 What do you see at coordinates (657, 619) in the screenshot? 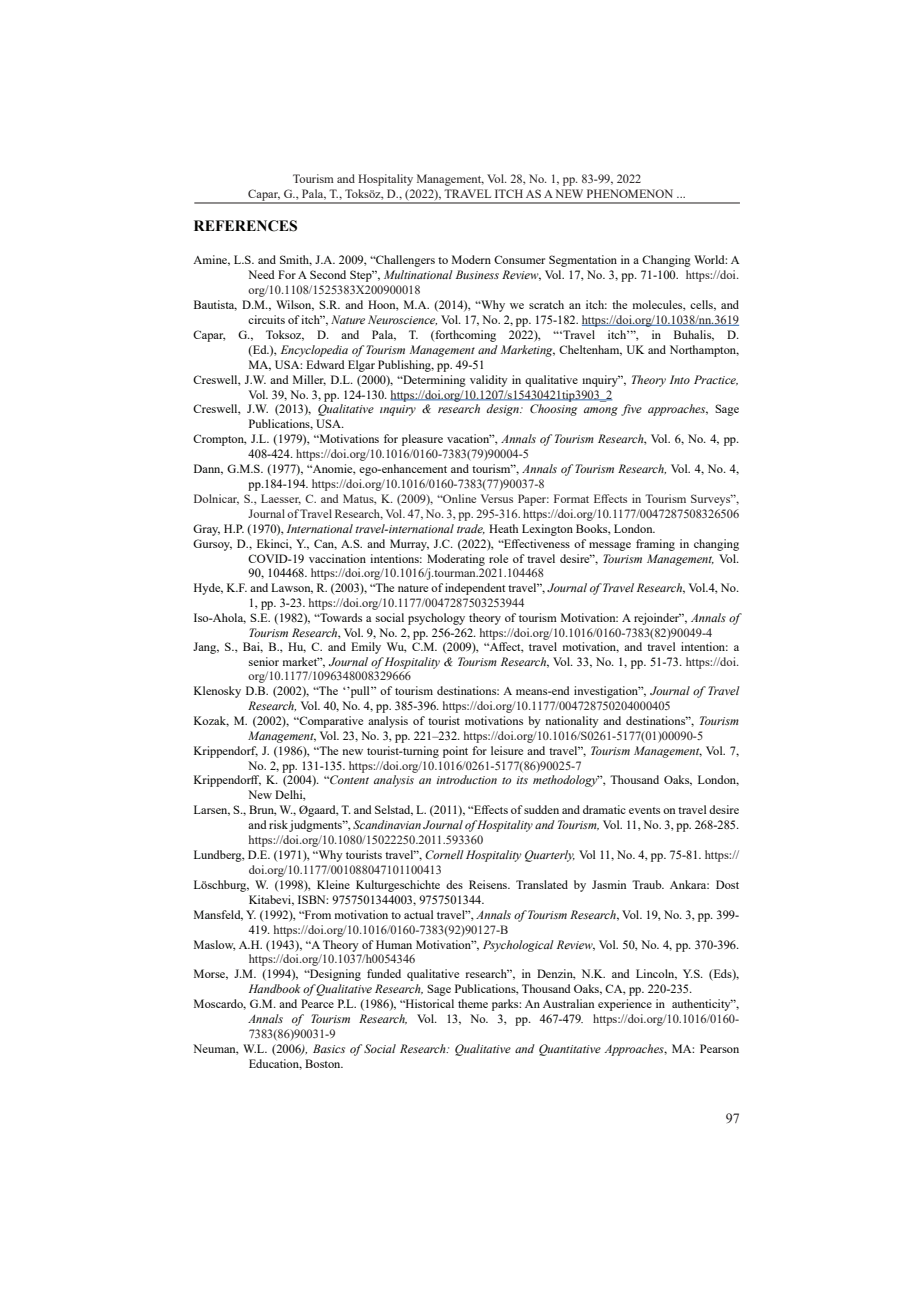
I see `rejoinder` at bounding box center [657, 619].
